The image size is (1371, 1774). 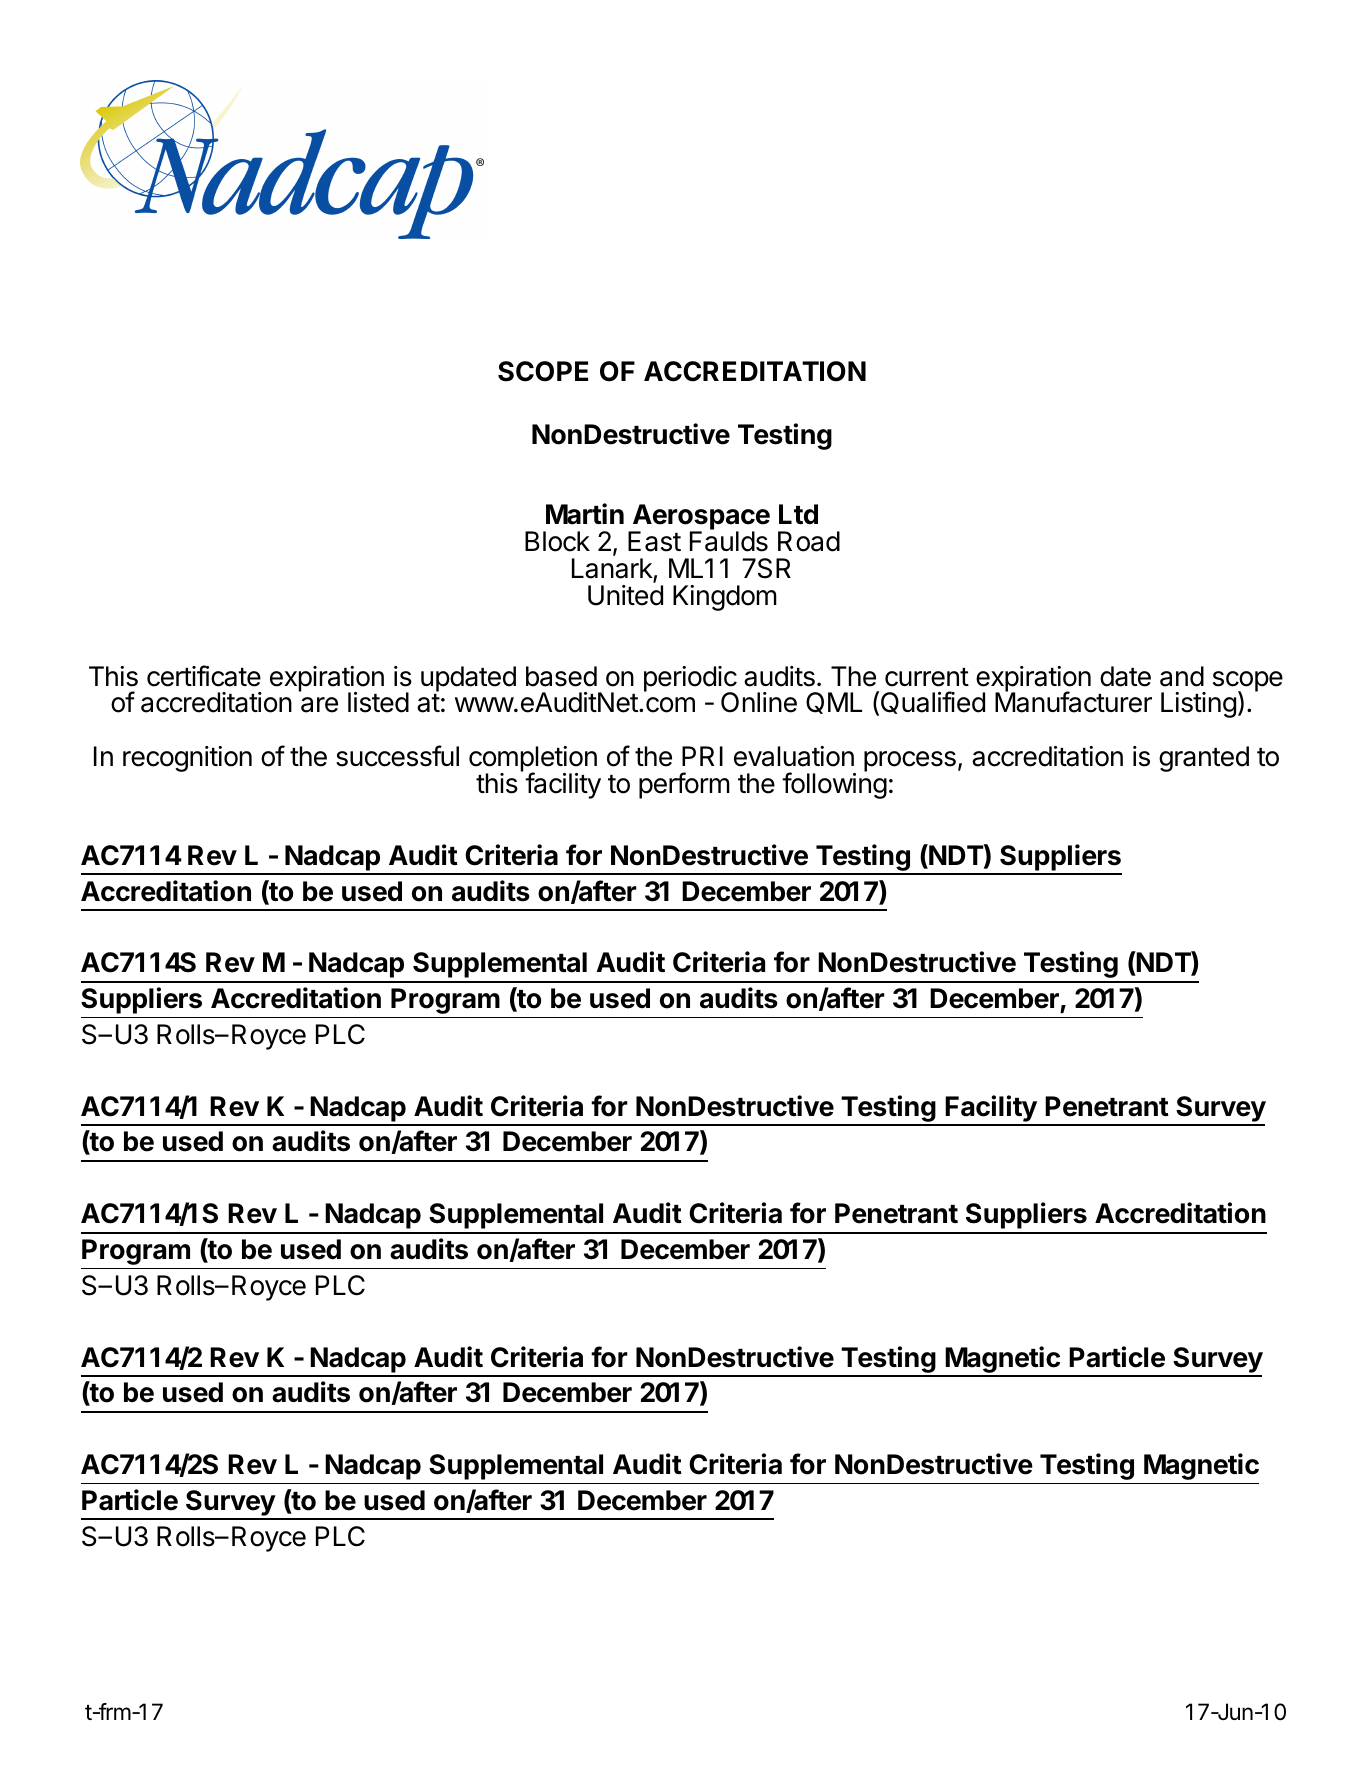 I want to click on Martin, so click(x=585, y=514).
